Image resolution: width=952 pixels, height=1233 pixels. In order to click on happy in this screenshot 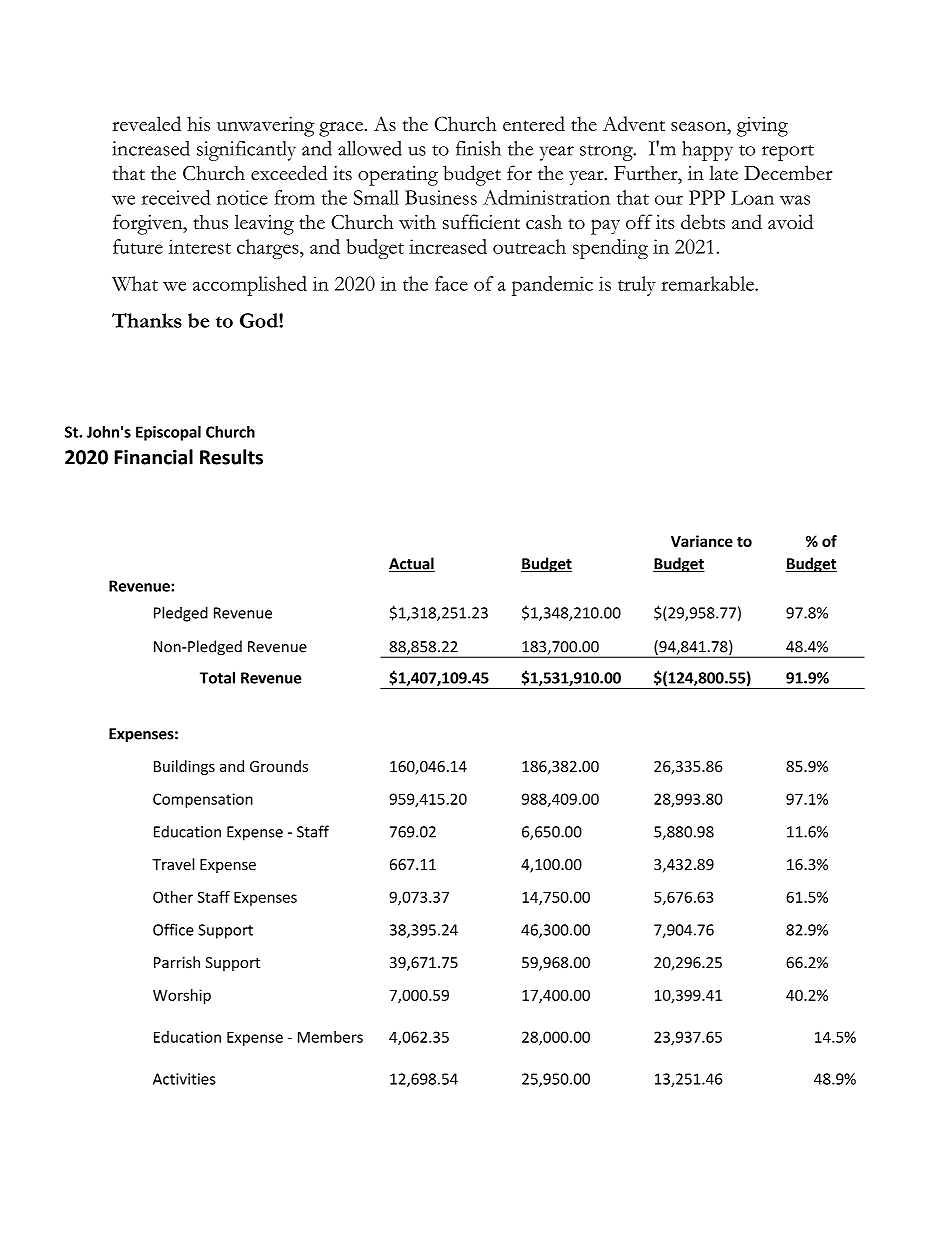, I will do `click(707, 151)`.
